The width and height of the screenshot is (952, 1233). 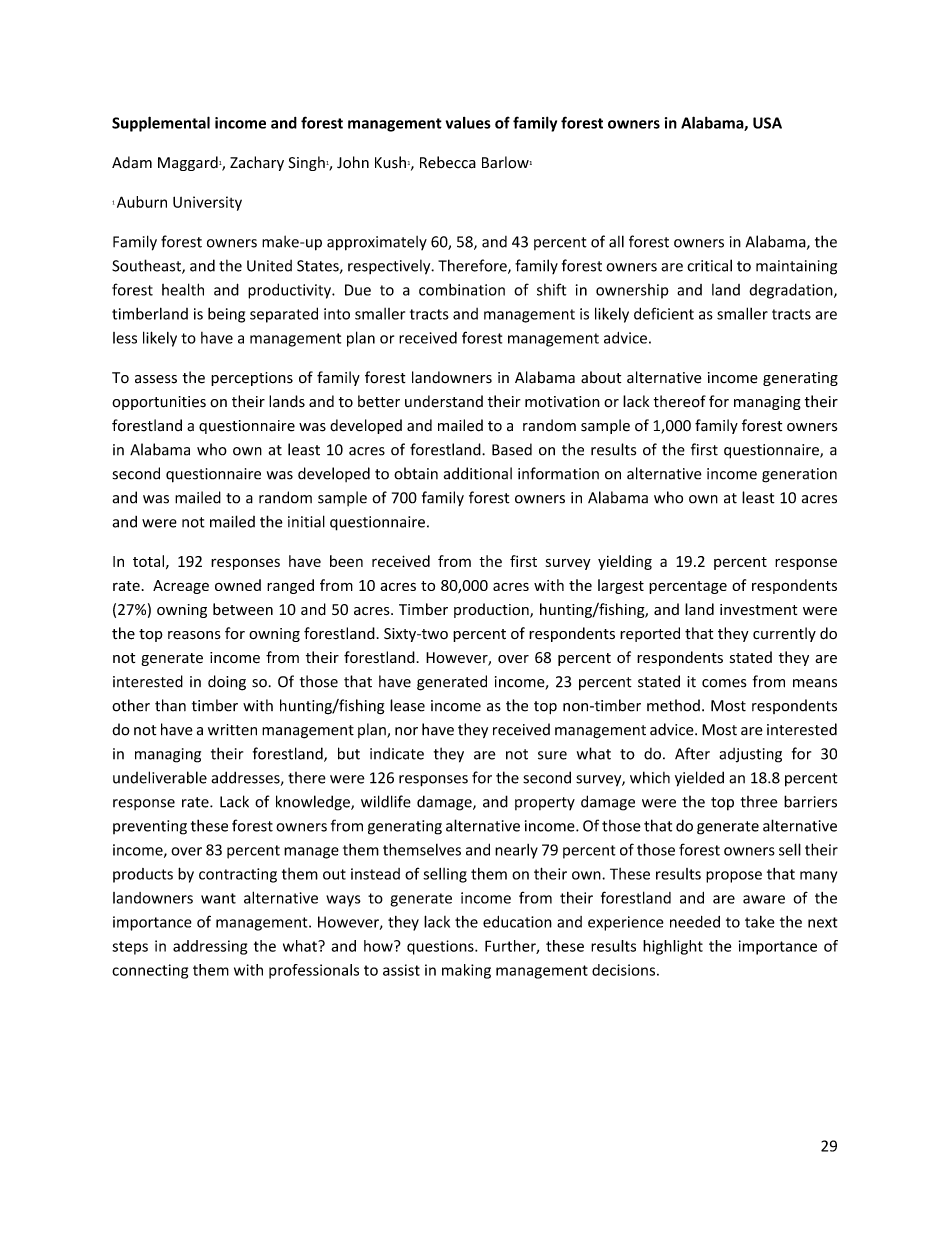 What do you see at coordinates (758, 610) in the screenshot?
I see `investment` at bounding box center [758, 610].
